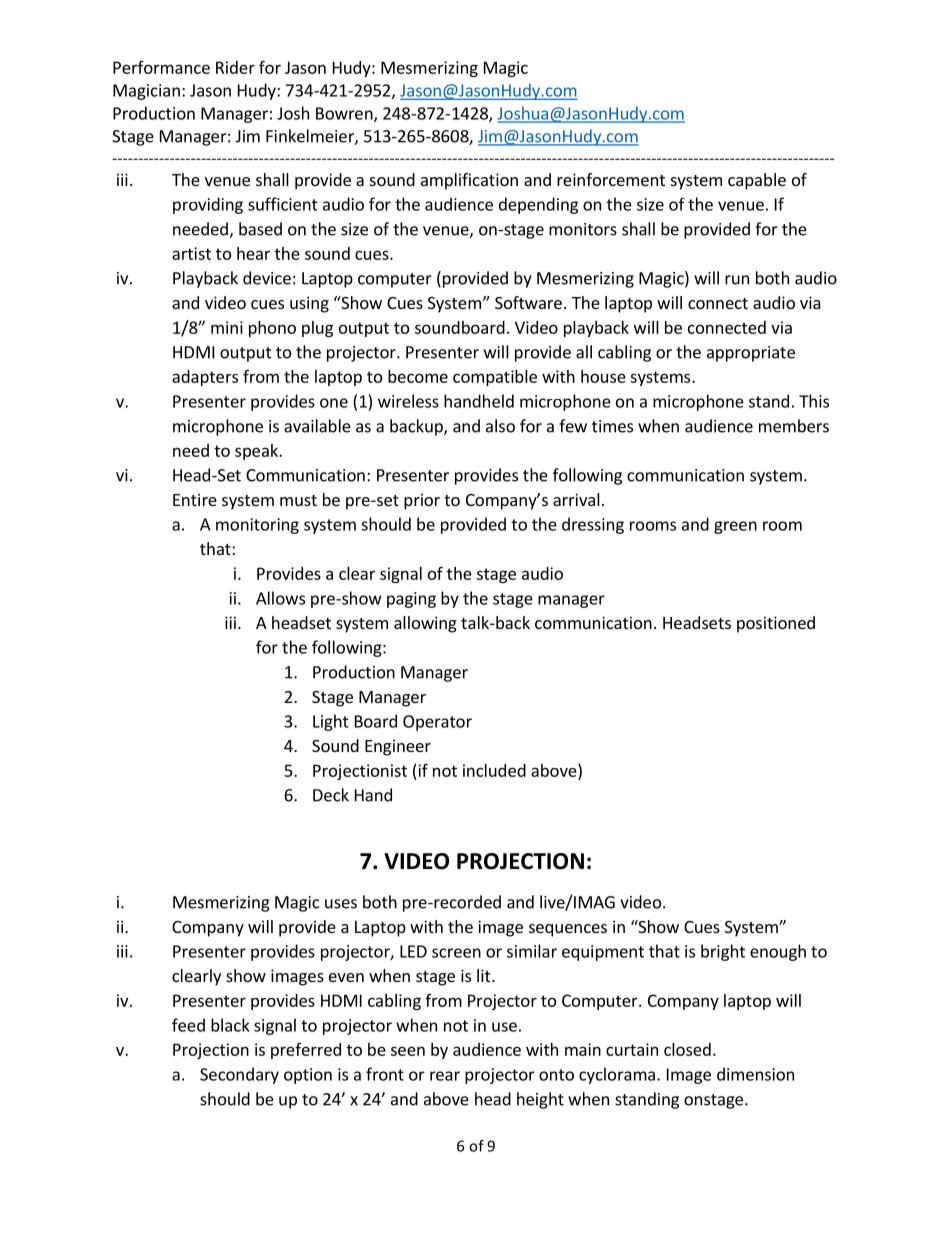  I want to click on mini, so click(227, 327).
